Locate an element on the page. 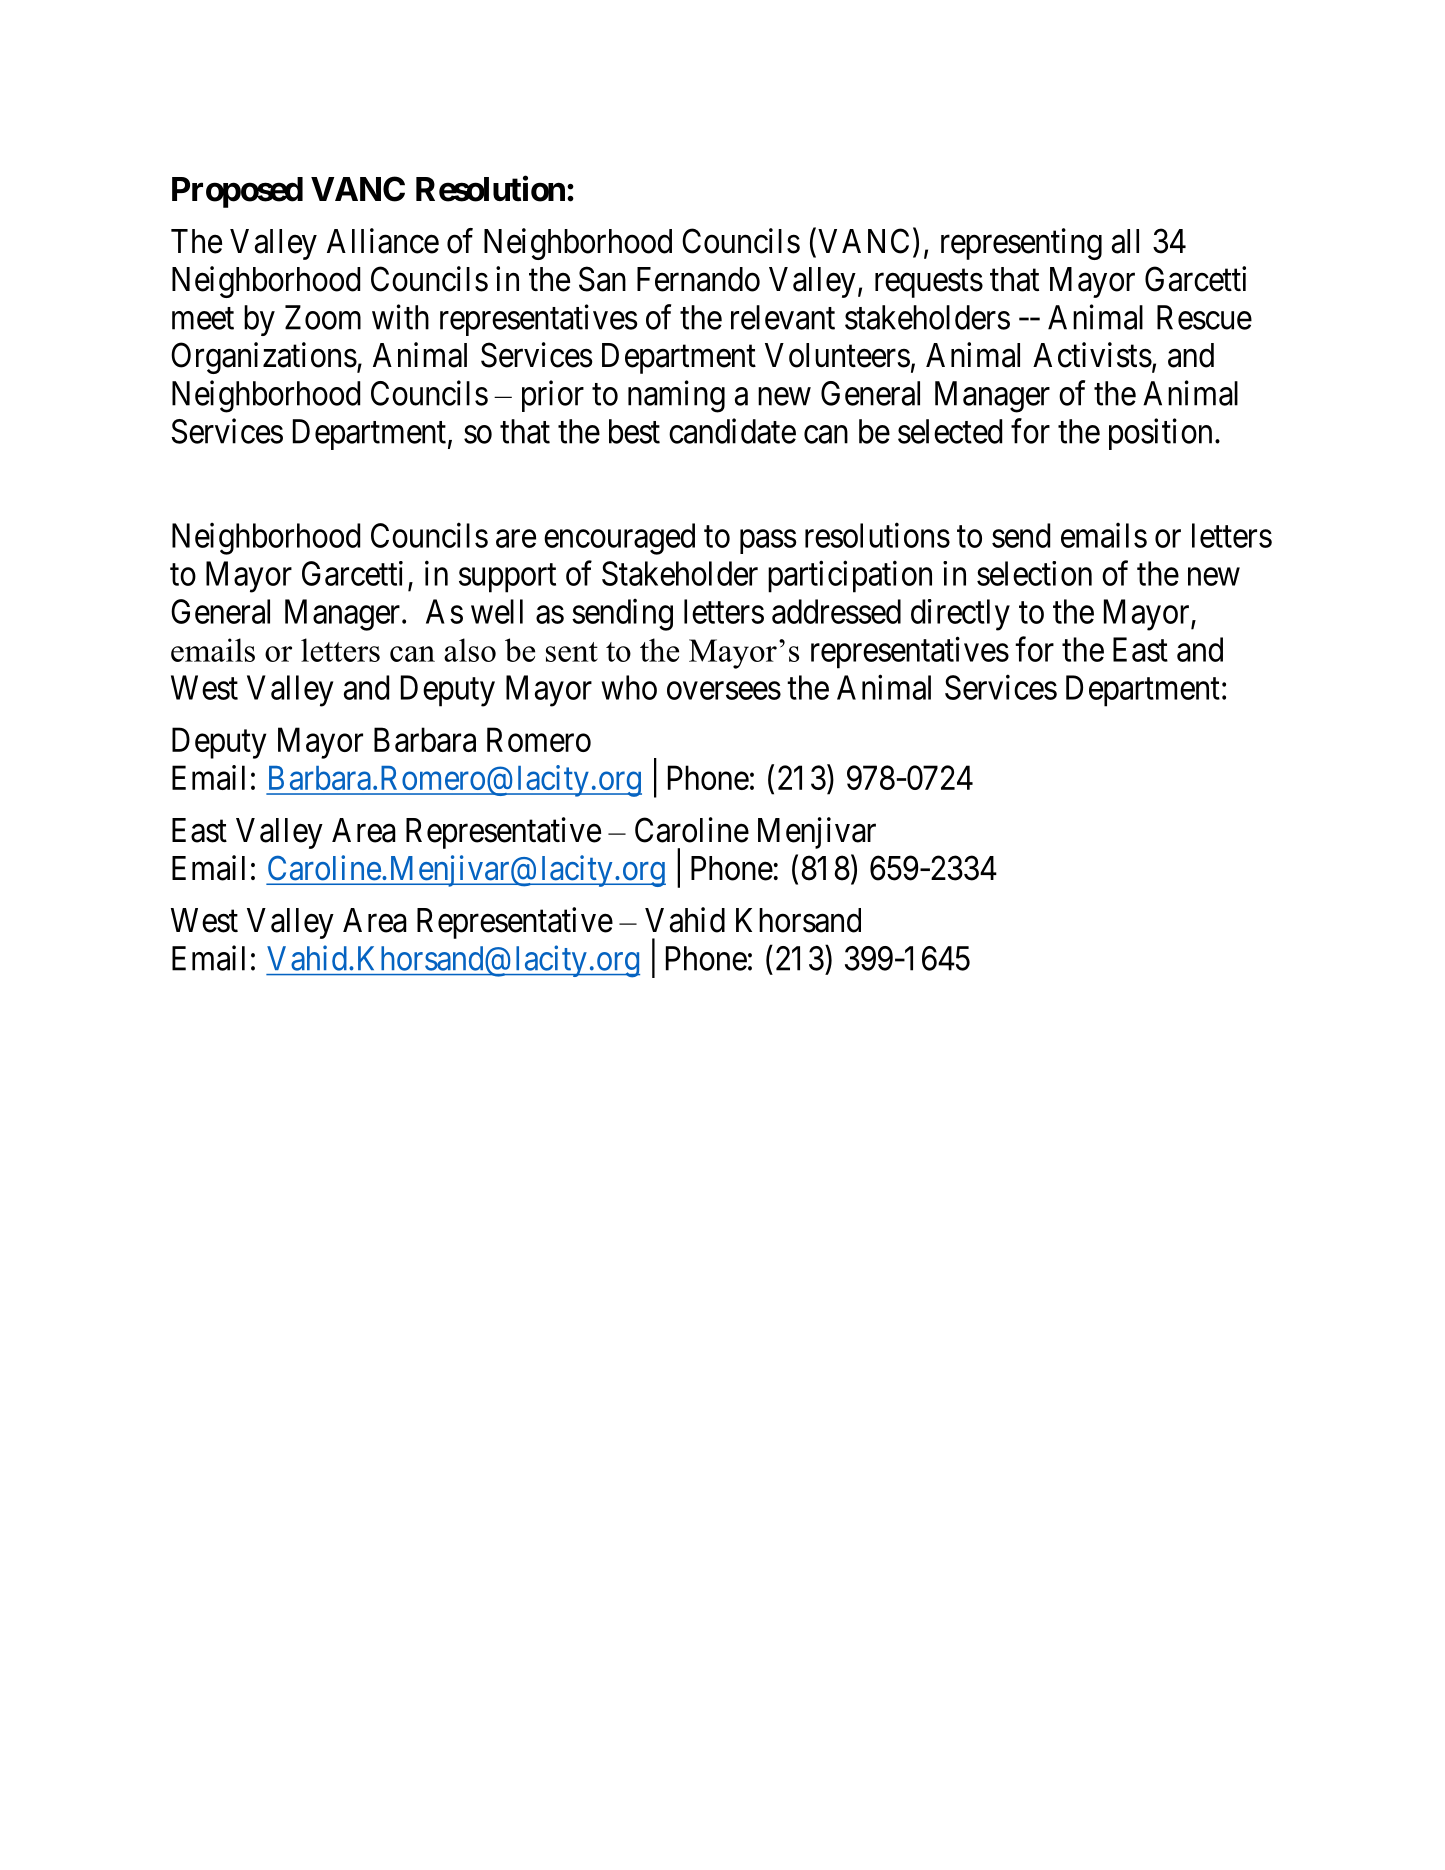 The width and height of the image is (1445, 1870). naming is located at coordinates (676, 396).
